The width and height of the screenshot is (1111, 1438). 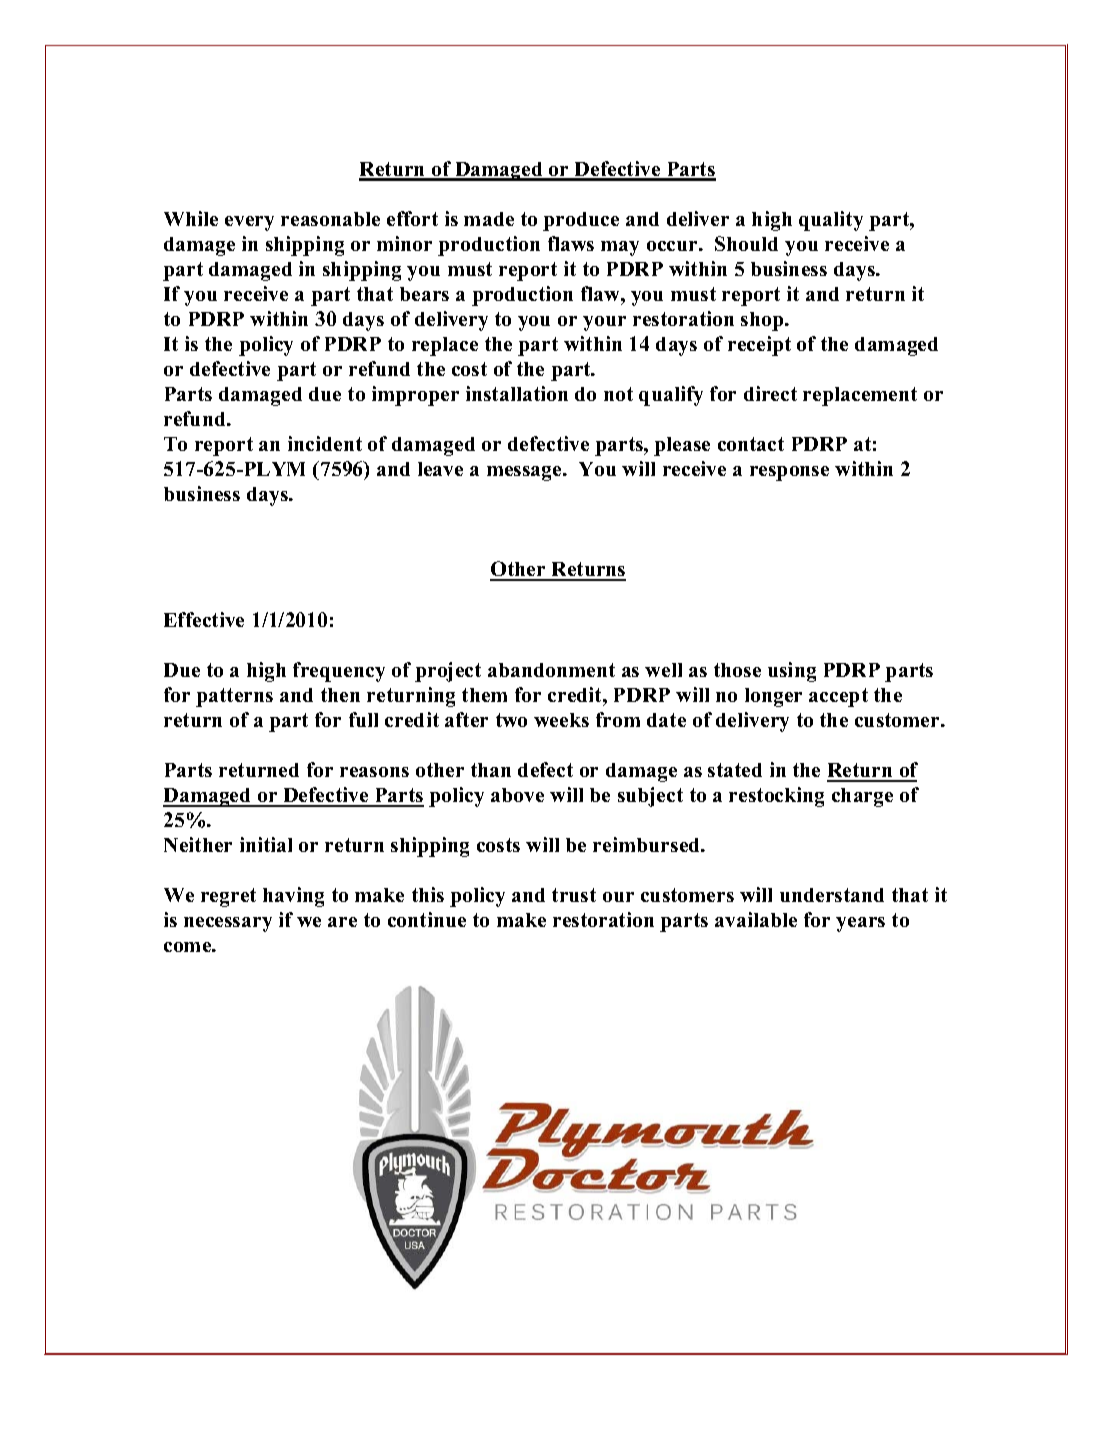 I want to click on having, so click(x=293, y=897).
